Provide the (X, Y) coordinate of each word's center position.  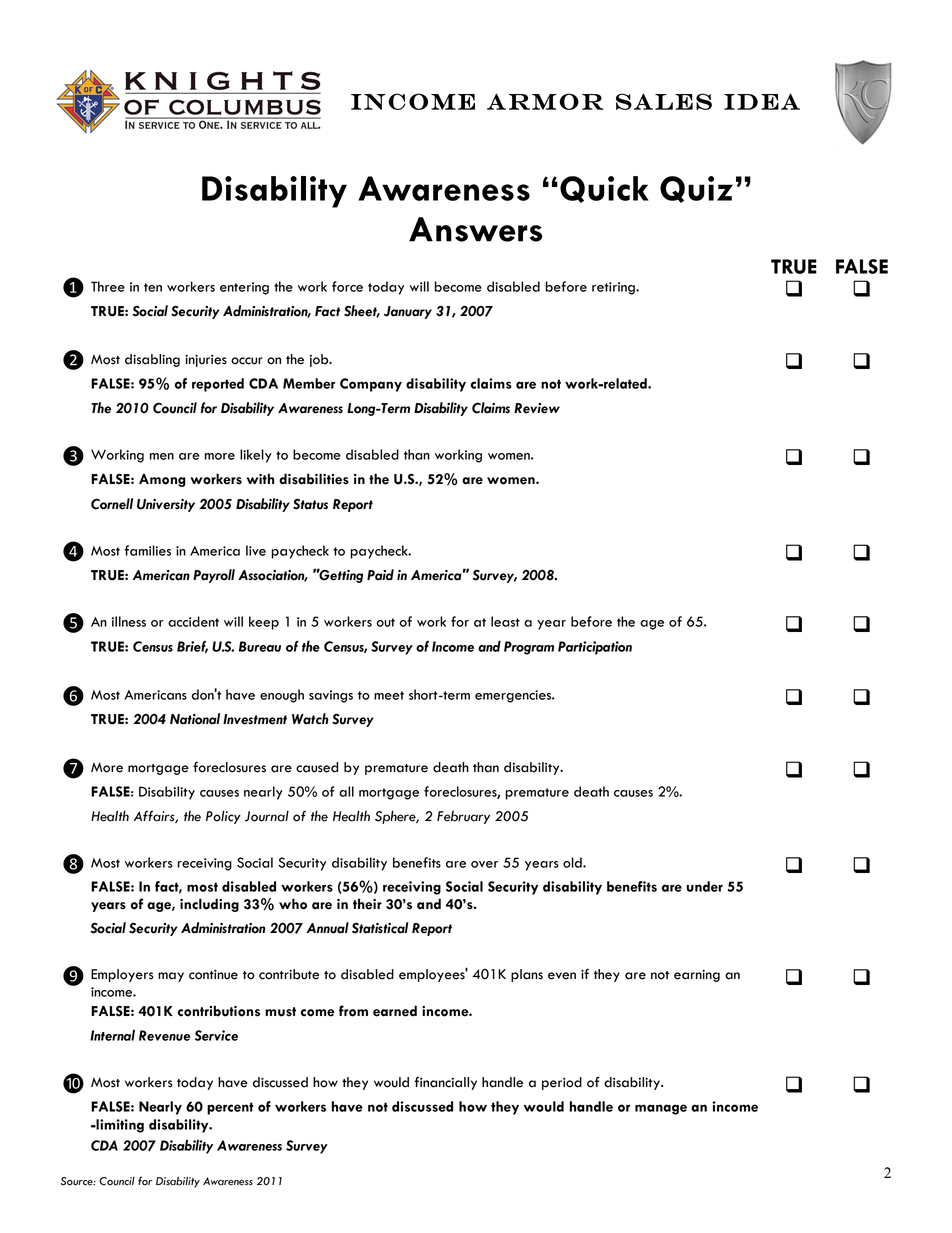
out (385, 622)
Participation (595, 648)
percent (230, 1108)
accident (193, 621)
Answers (475, 229)
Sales (664, 101)
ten (153, 287)
